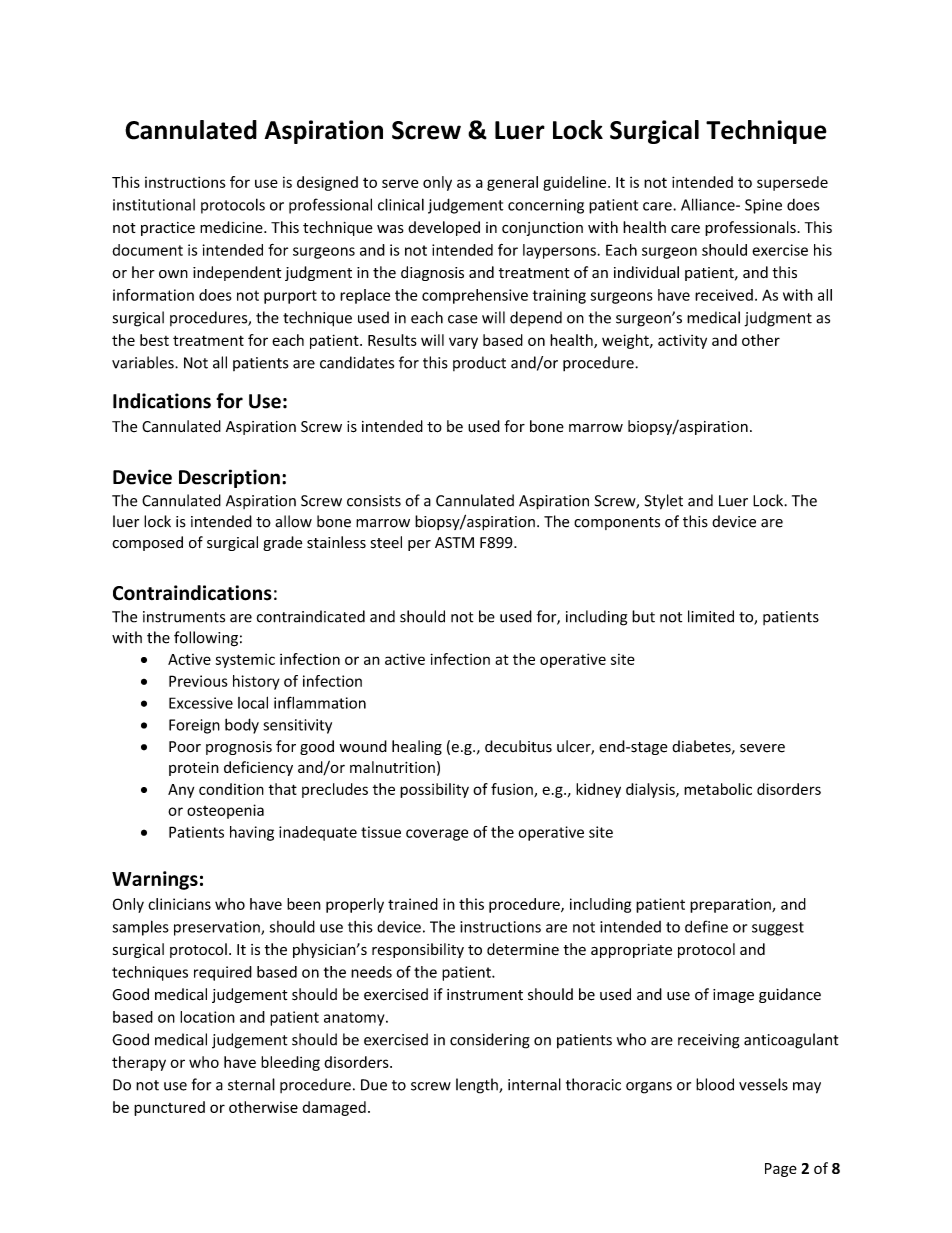 The height and width of the screenshot is (1233, 952). What do you see at coordinates (792, 183) in the screenshot?
I see `supersede` at bounding box center [792, 183].
